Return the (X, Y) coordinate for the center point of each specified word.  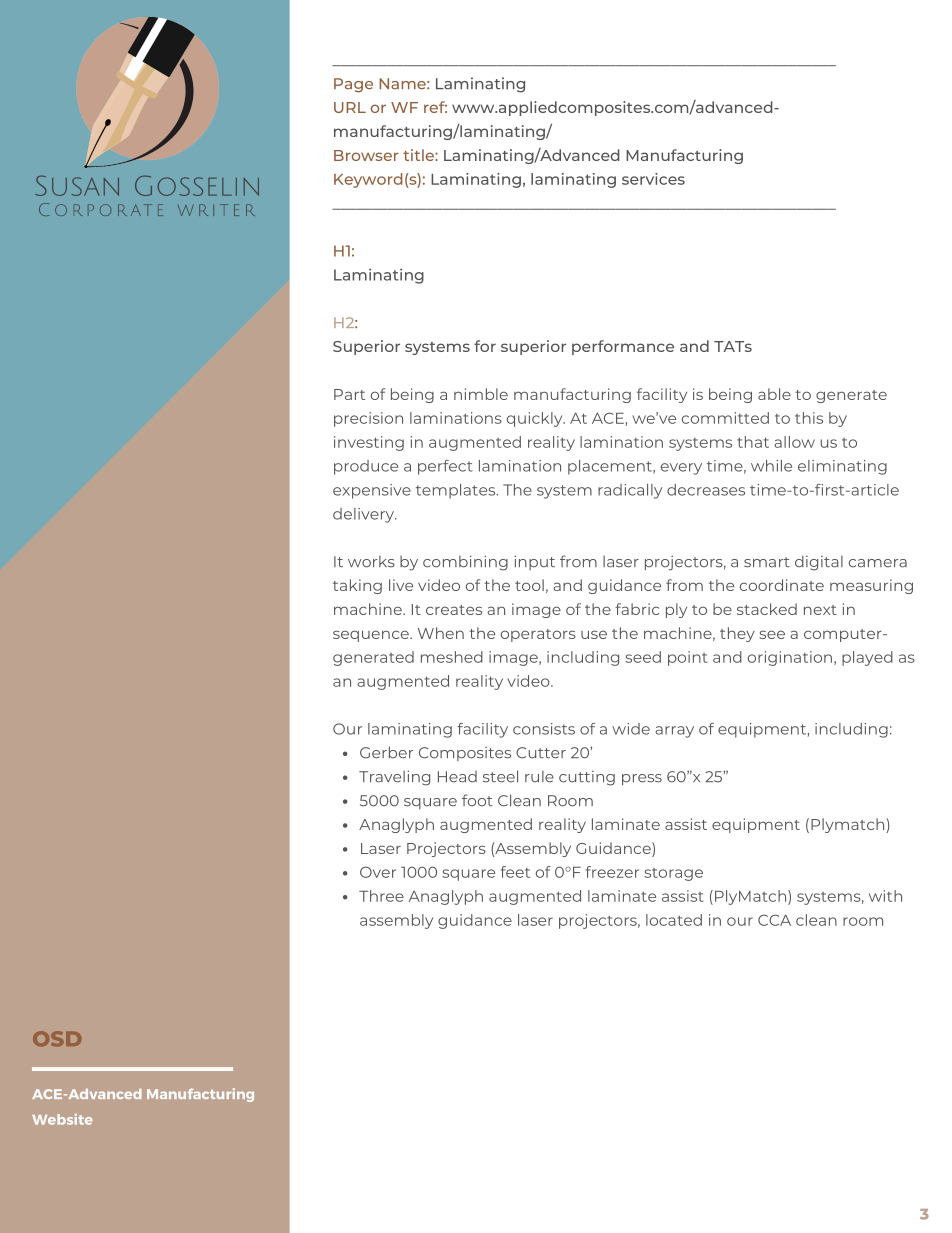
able (774, 394)
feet (515, 872)
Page (353, 85)
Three (381, 896)
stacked (767, 609)
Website (62, 1119)
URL (350, 107)
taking (357, 586)
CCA (774, 920)
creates (454, 610)
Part (349, 394)
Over (378, 872)
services (653, 179)
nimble (481, 394)
